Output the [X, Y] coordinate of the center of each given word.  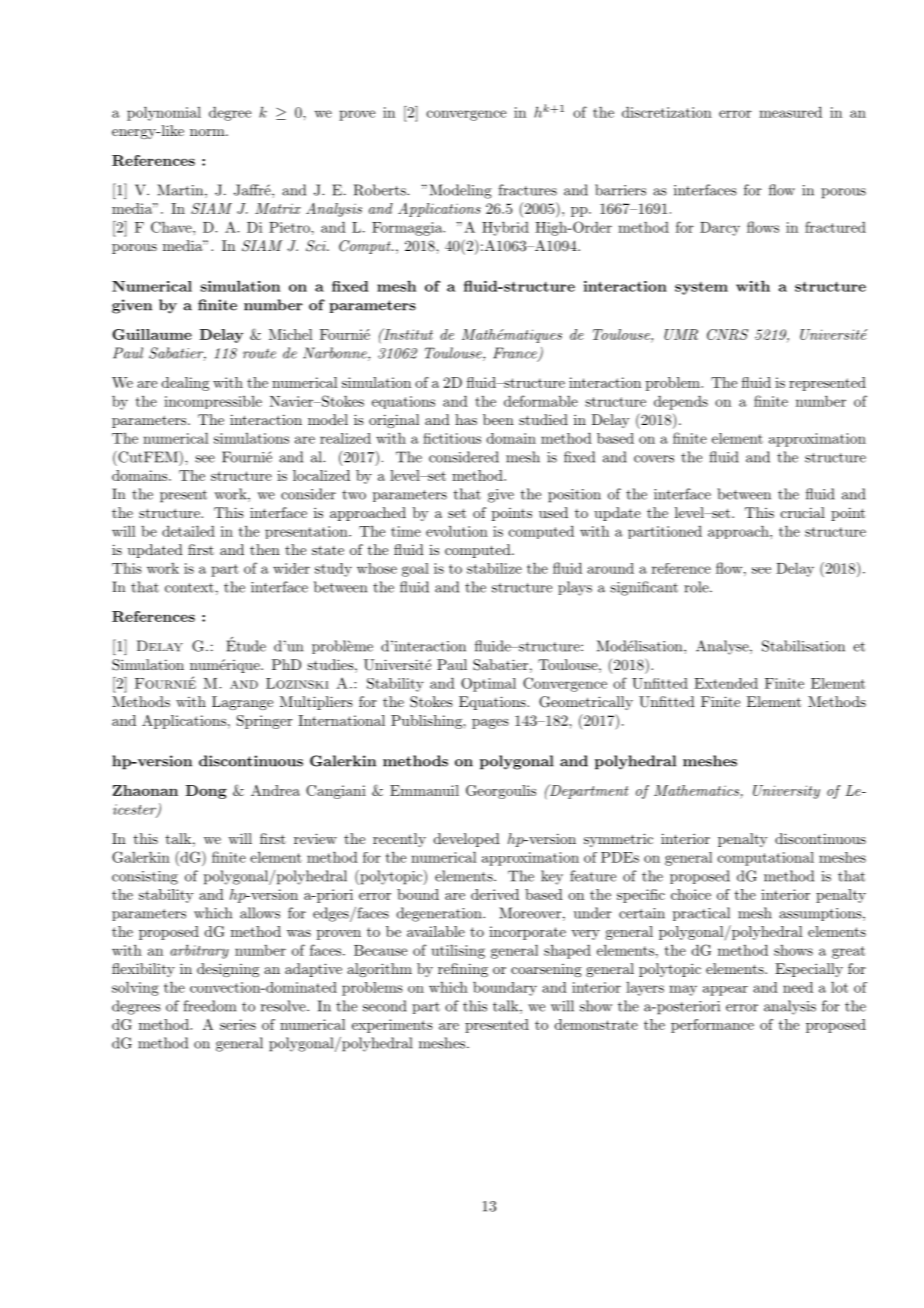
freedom [209, 1006]
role [696, 587]
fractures [527, 190]
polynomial [164, 114]
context [189, 588]
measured [790, 112]
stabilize [494, 568]
